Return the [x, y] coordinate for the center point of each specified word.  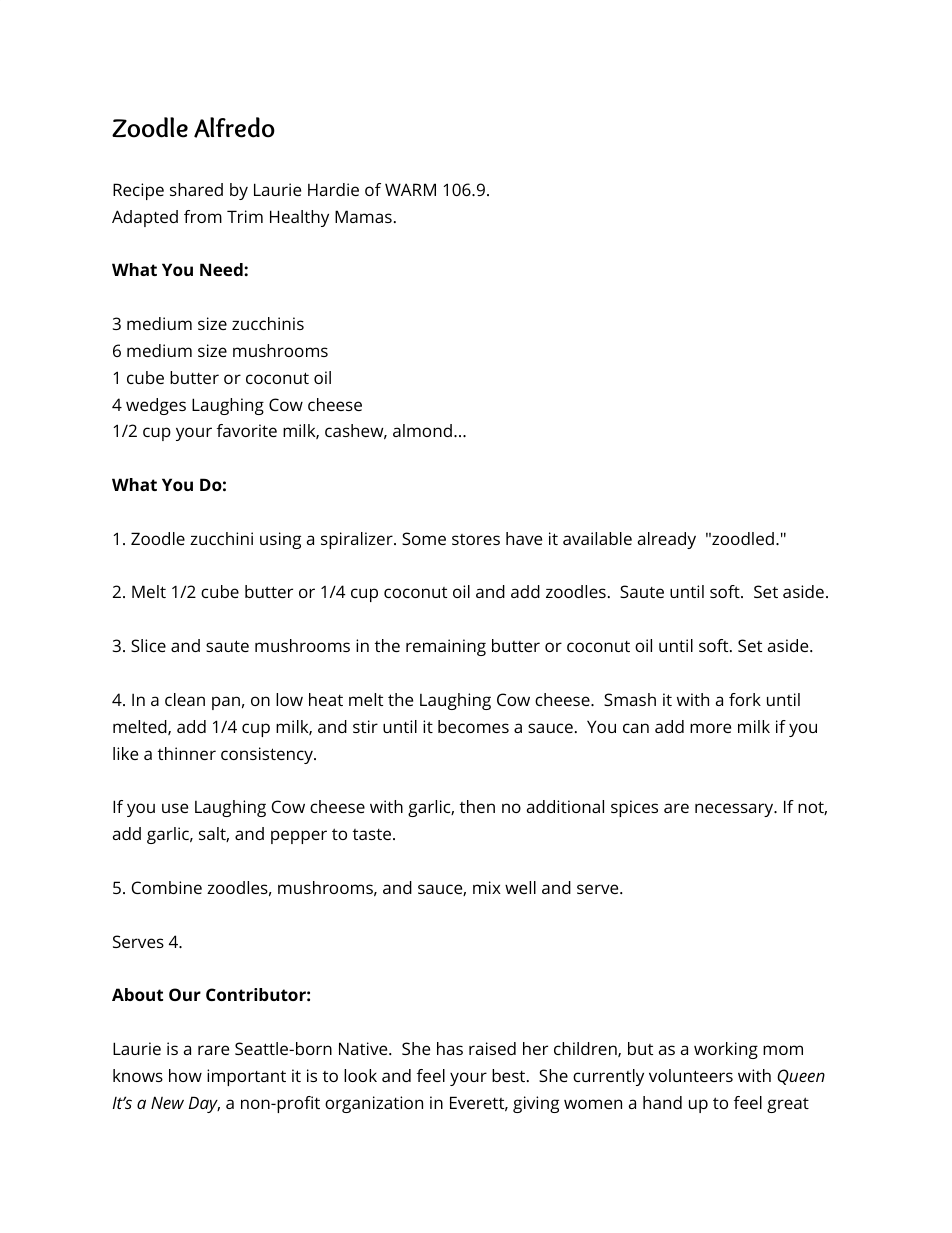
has [450, 1048]
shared [196, 189]
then [477, 806]
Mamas [363, 216]
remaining [446, 647]
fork [745, 699]
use [175, 808]
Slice [148, 645]
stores [476, 539]
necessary [735, 810]
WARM [410, 189]
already [667, 540]
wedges [156, 406]
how [185, 1075]
